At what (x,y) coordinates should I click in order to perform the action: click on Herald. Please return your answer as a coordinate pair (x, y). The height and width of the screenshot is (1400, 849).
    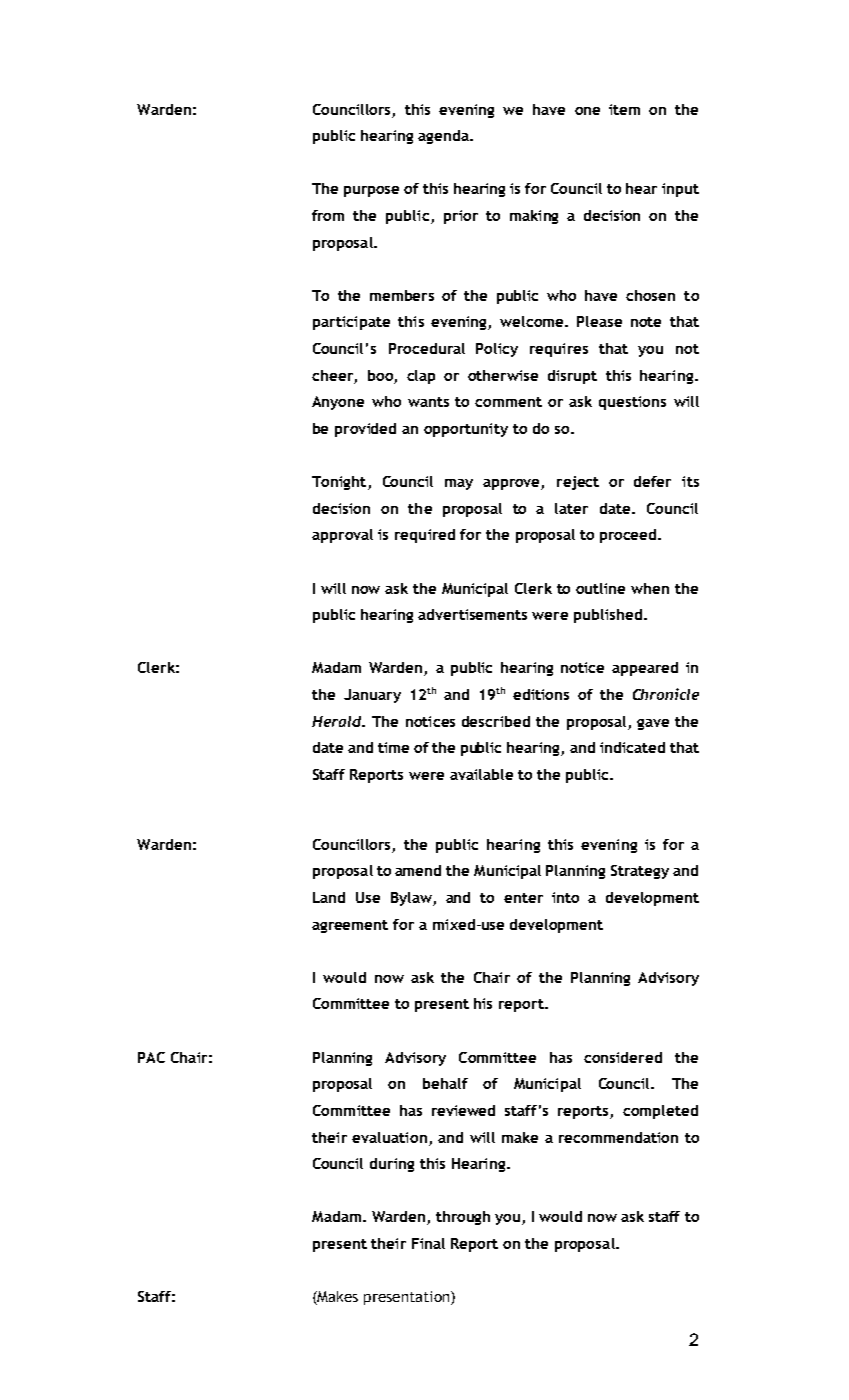
    Looking at the image, I should click on (338, 721).
